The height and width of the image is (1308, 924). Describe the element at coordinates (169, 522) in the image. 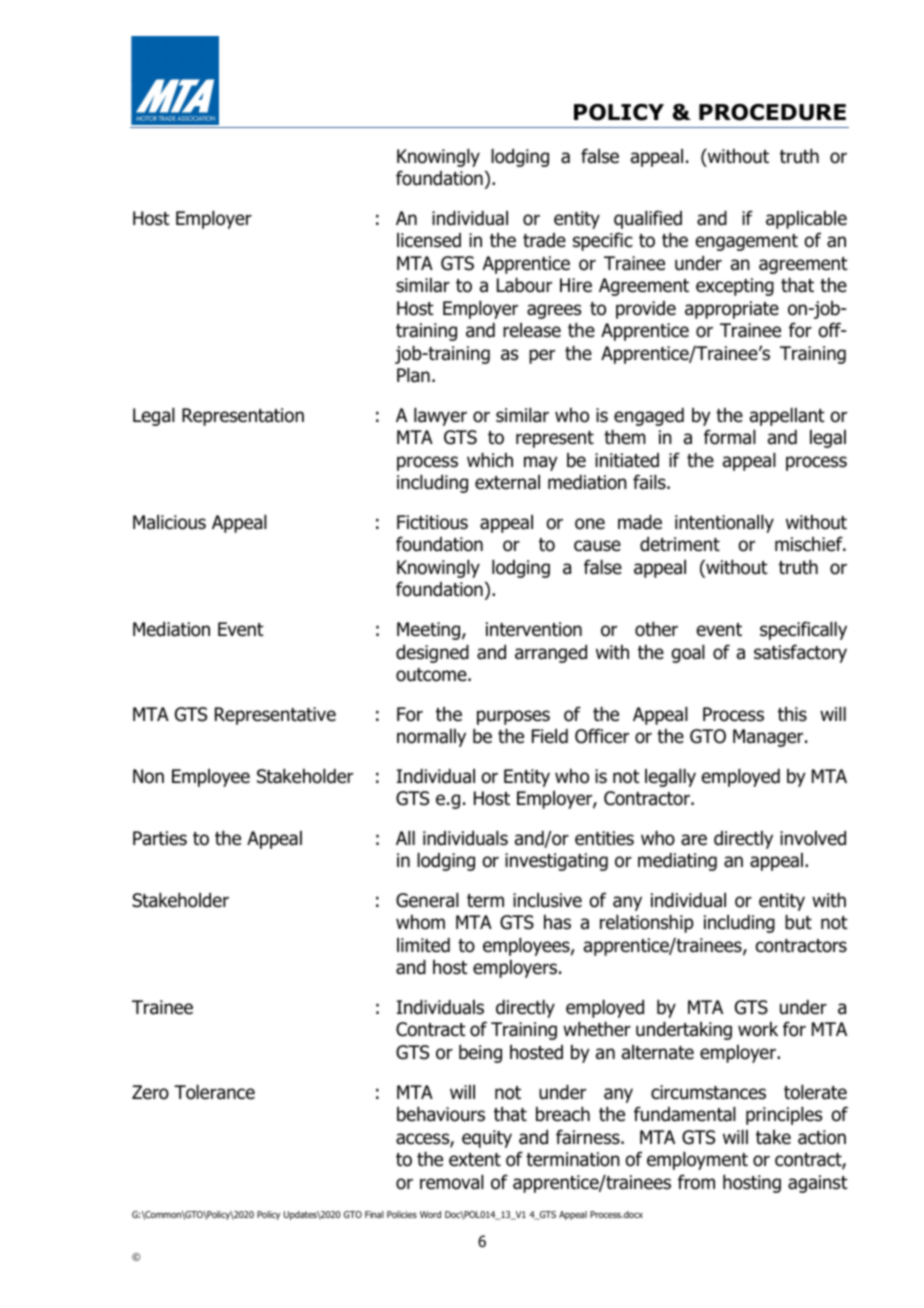

I see `Malicious` at that location.
